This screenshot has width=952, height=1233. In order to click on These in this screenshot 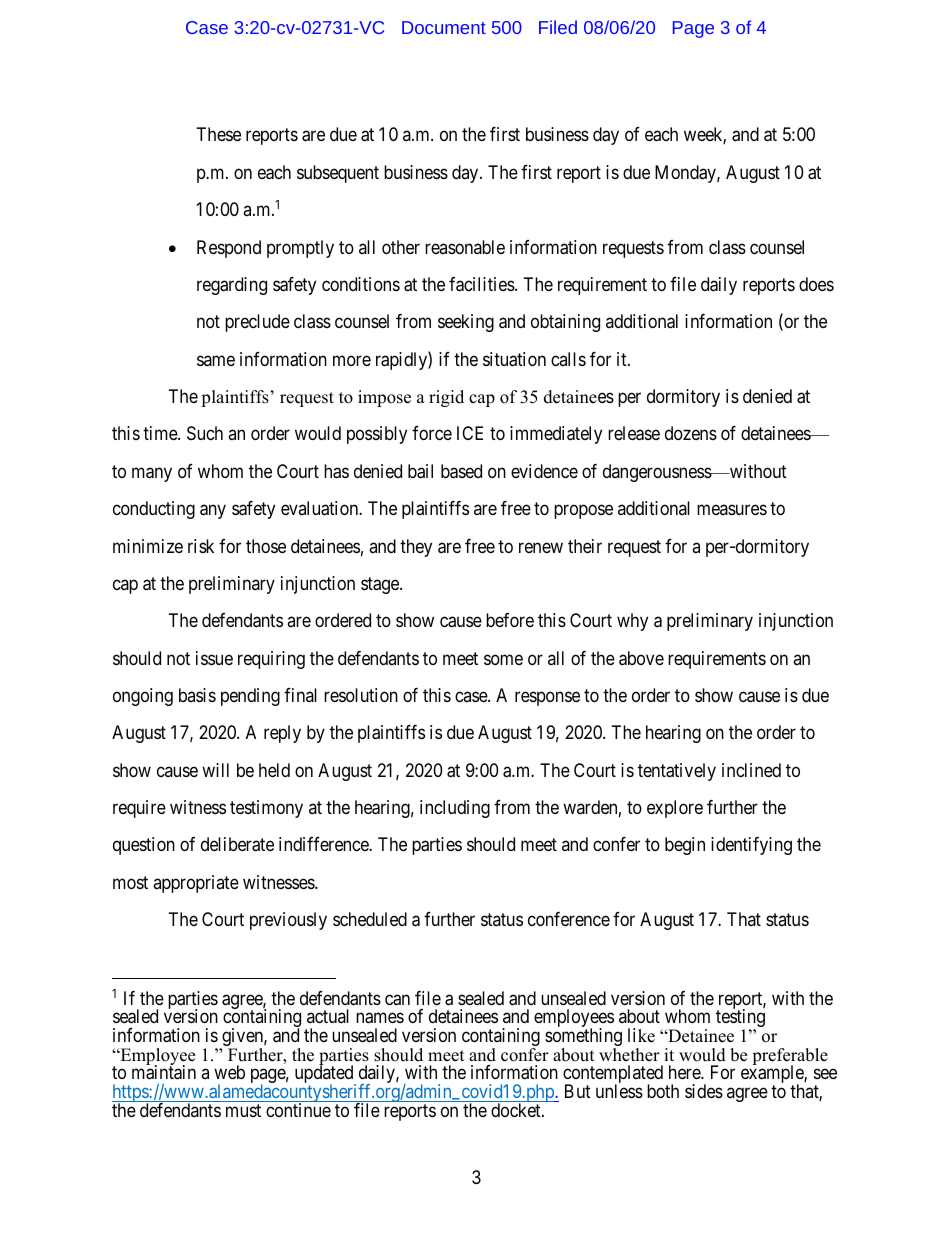, I will do `click(219, 134)`.
